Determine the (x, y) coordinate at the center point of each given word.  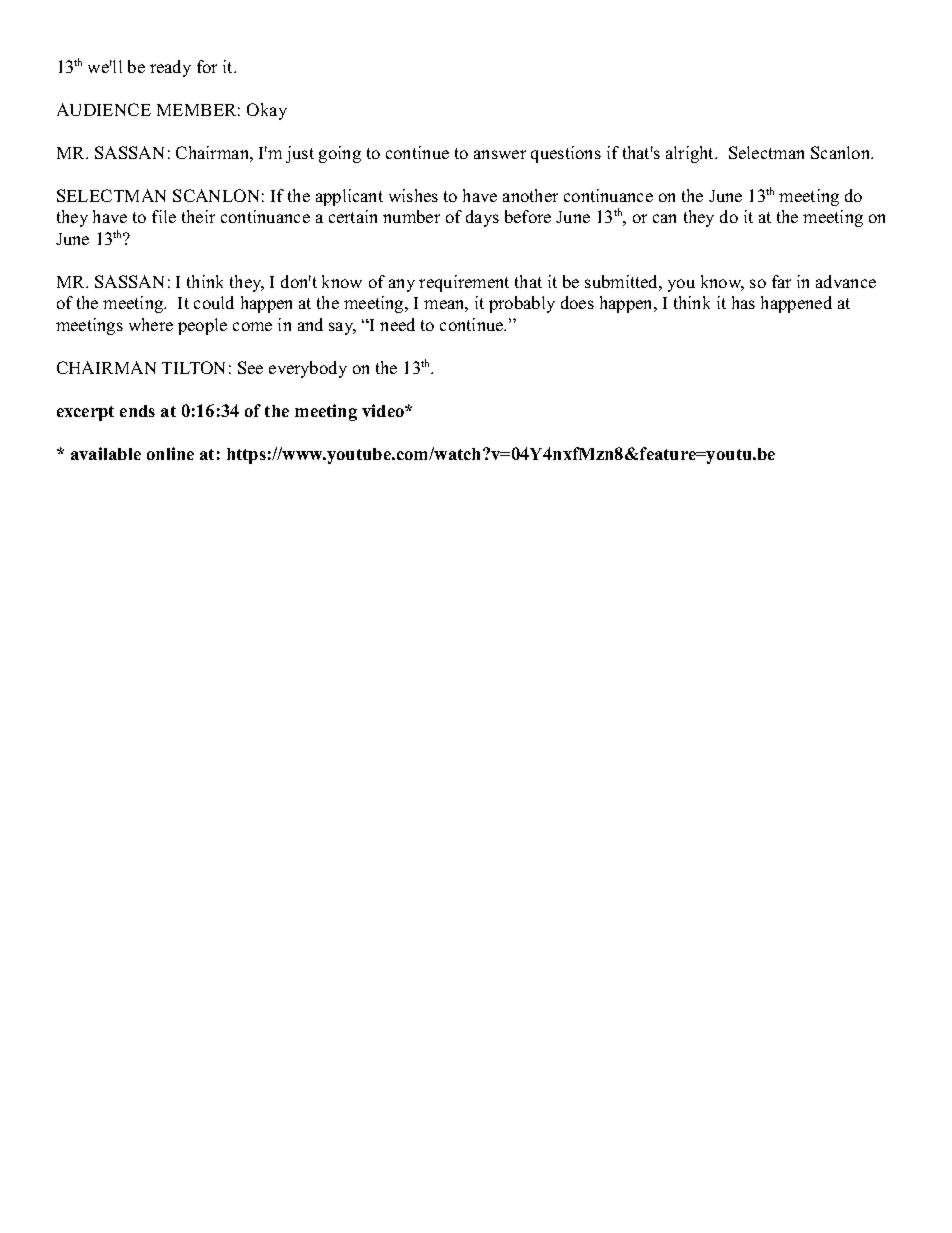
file (164, 216)
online (170, 453)
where (151, 324)
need (397, 324)
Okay (267, 111)
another (530, 195)
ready (170, 68)
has (743, 302)
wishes (413, 195)
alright (691, 154)
